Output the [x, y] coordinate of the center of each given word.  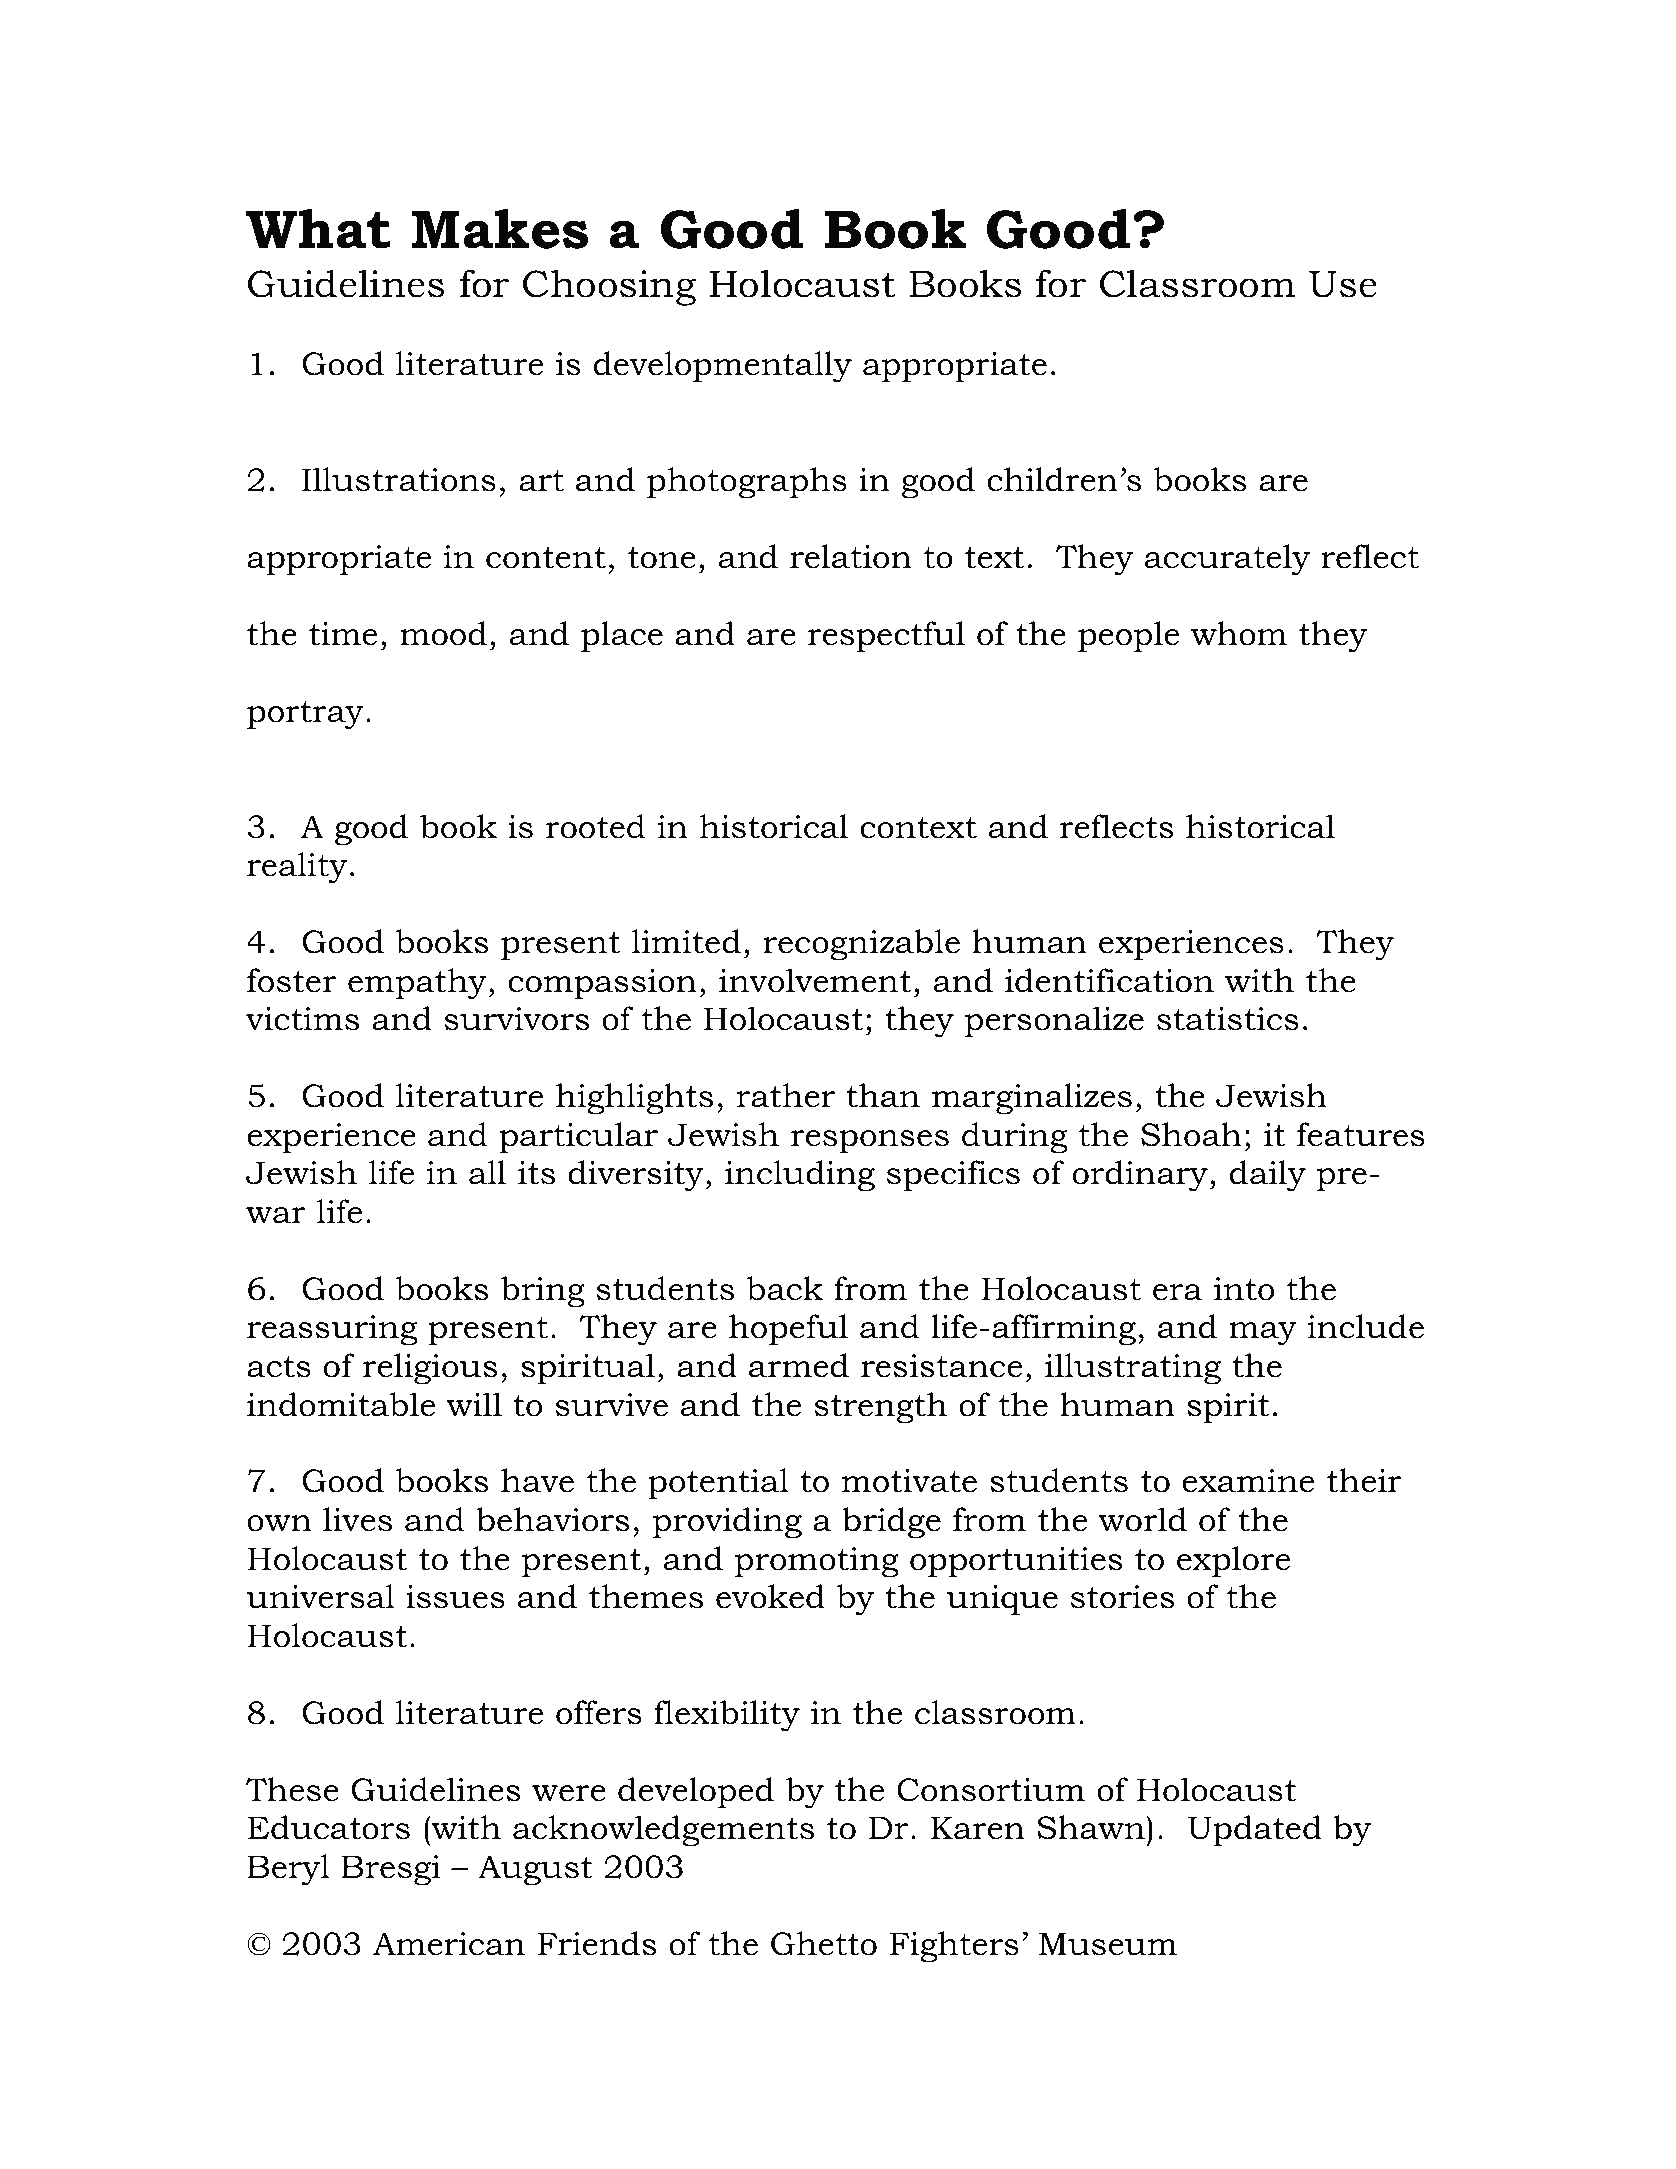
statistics [1228, 1019]
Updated [1255, 1830]
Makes [500, 228]
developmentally [723, 367]
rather [786, 1095]
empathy [417, 984]
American [449, 1944]
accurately [1227, 560]
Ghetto [824, 1943]
